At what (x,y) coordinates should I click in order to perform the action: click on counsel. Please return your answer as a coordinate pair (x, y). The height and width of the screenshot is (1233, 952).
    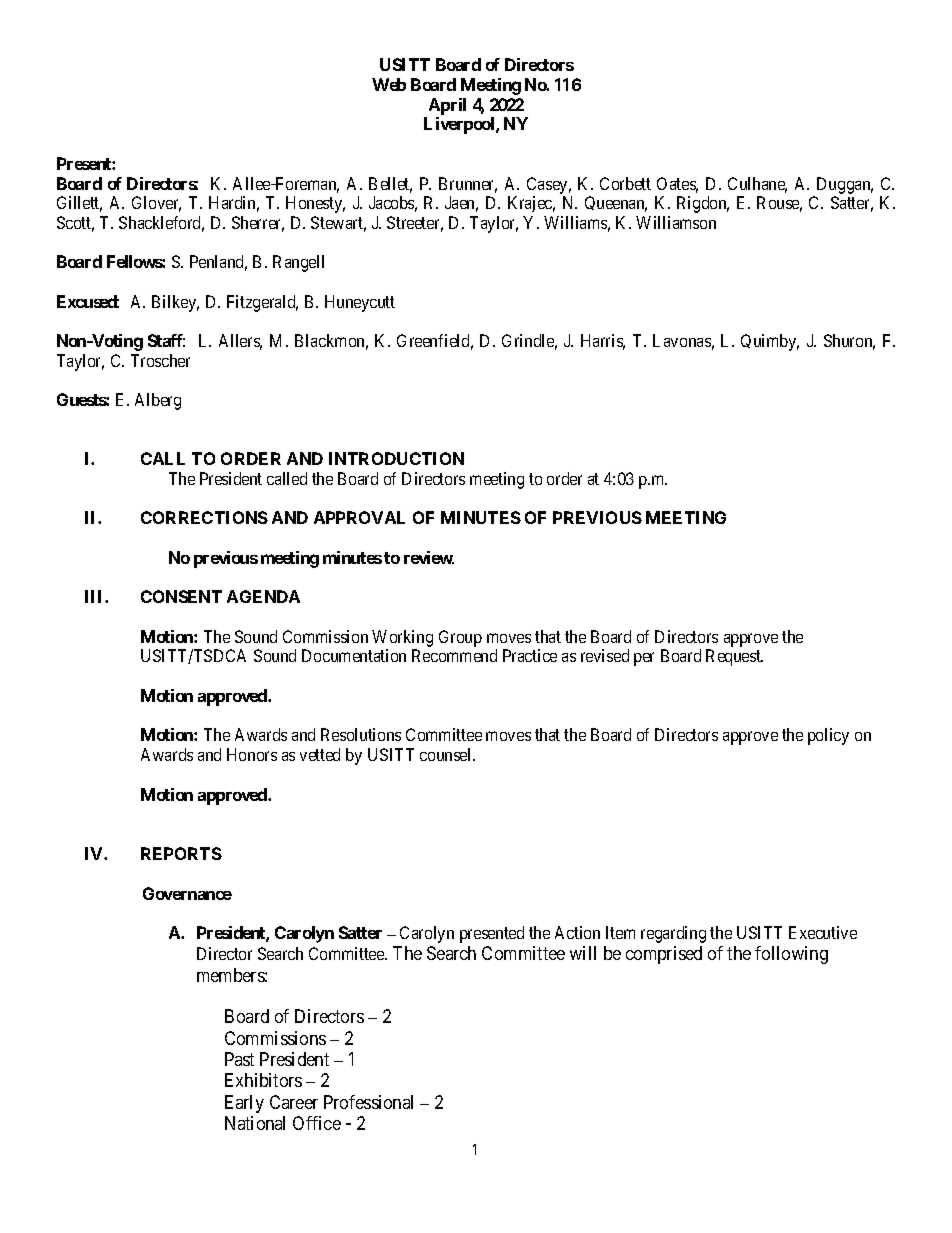
    Looking at the image, I should click on (447, 754).
